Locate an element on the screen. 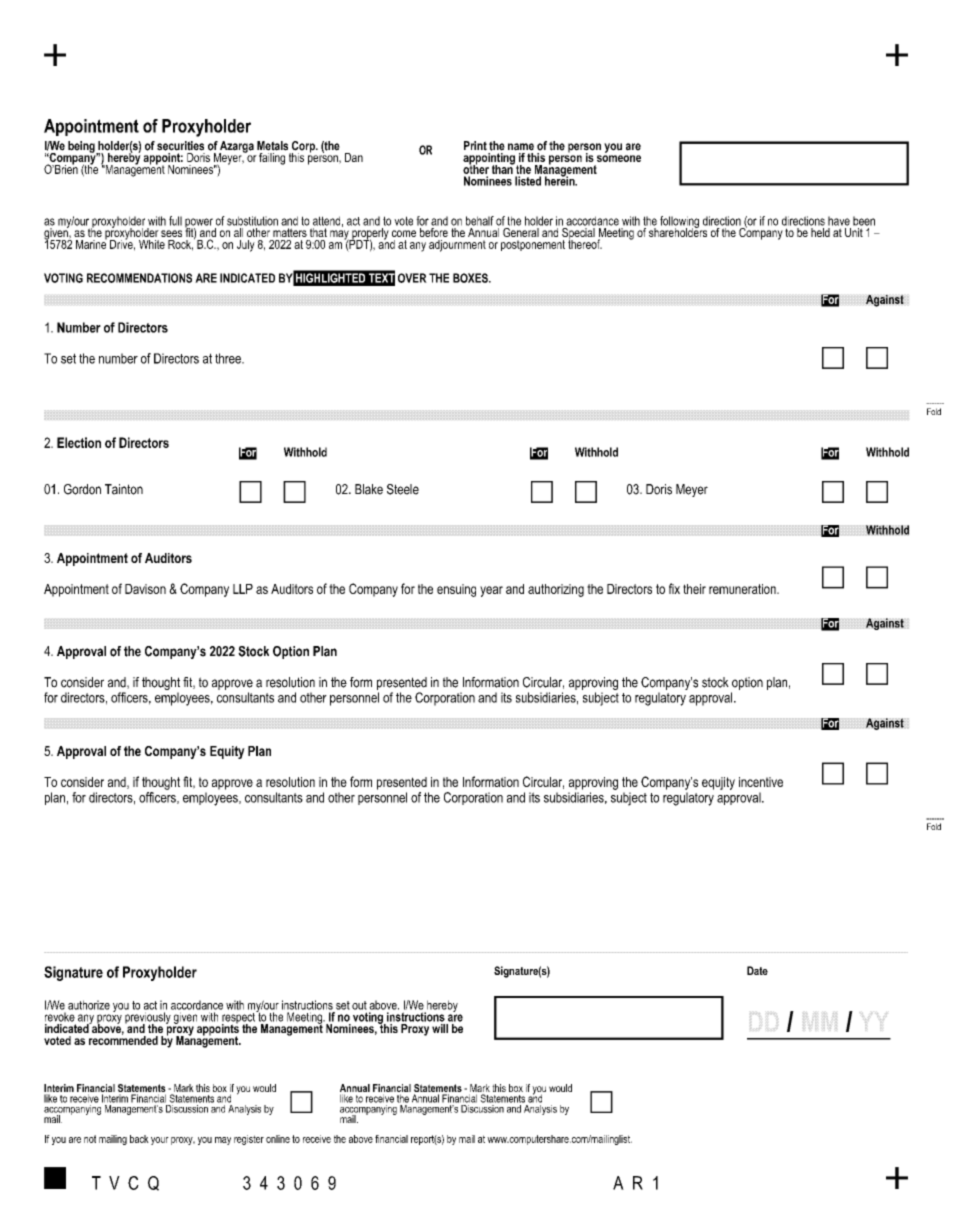 The height and width of the screenshot is (1232, 953). remuneration is located at coordinates (743, 589).
